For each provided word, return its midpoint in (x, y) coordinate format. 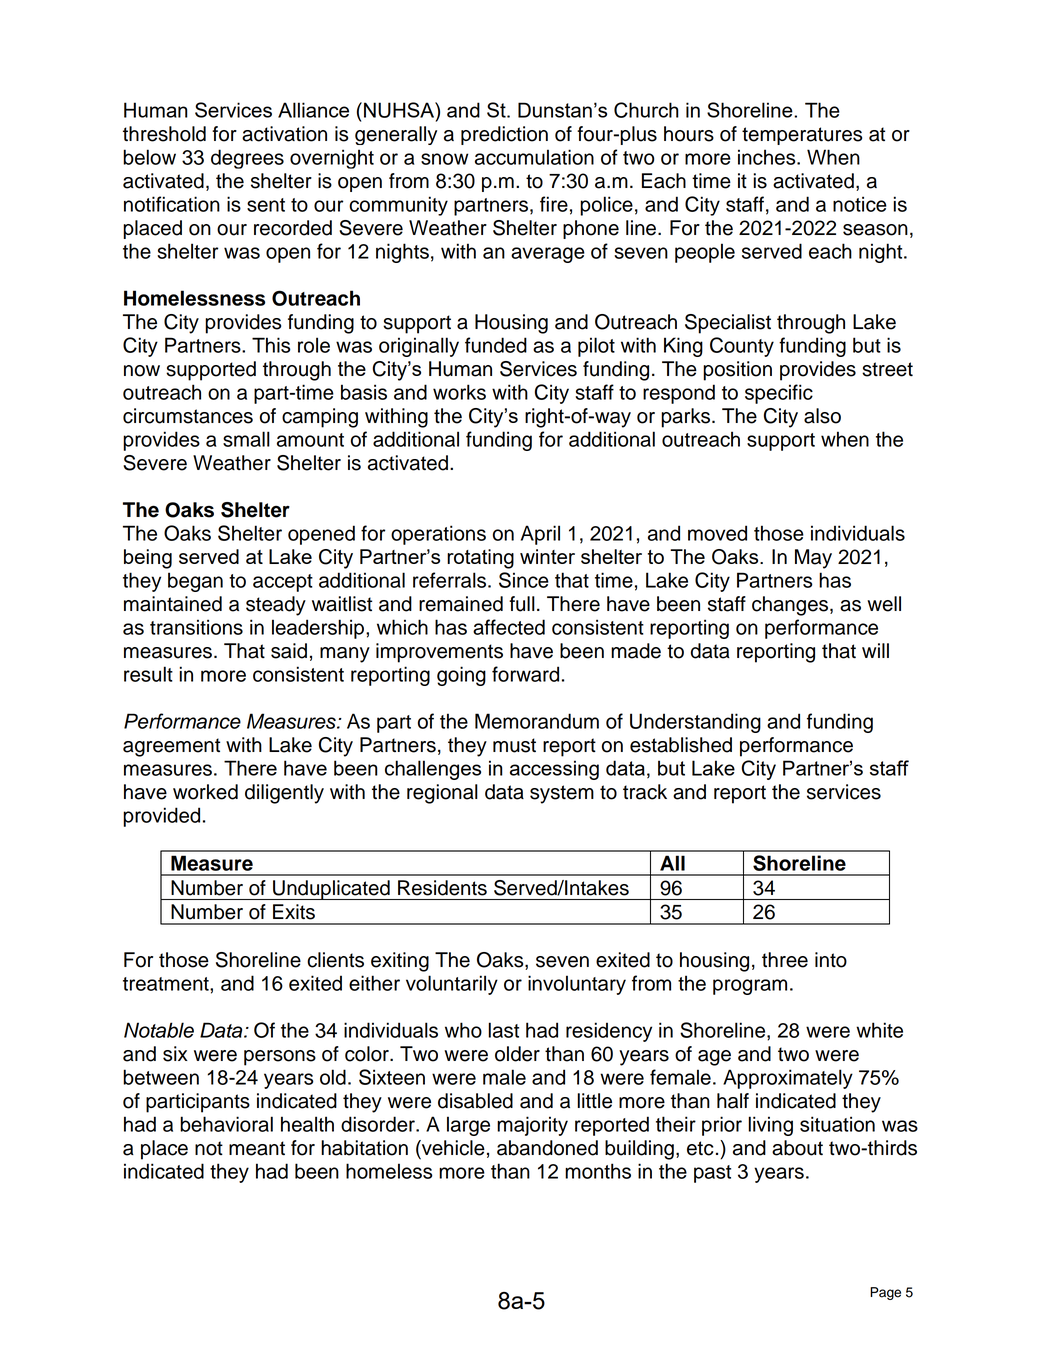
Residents (442, 888)
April (540, 535)
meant (257, 1148)
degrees (247, 159)
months (598, 1171)
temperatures (802, 136)
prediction (504, 135)
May (813, 559)
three (785, 960)
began (195, 582)
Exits (294, 912)
